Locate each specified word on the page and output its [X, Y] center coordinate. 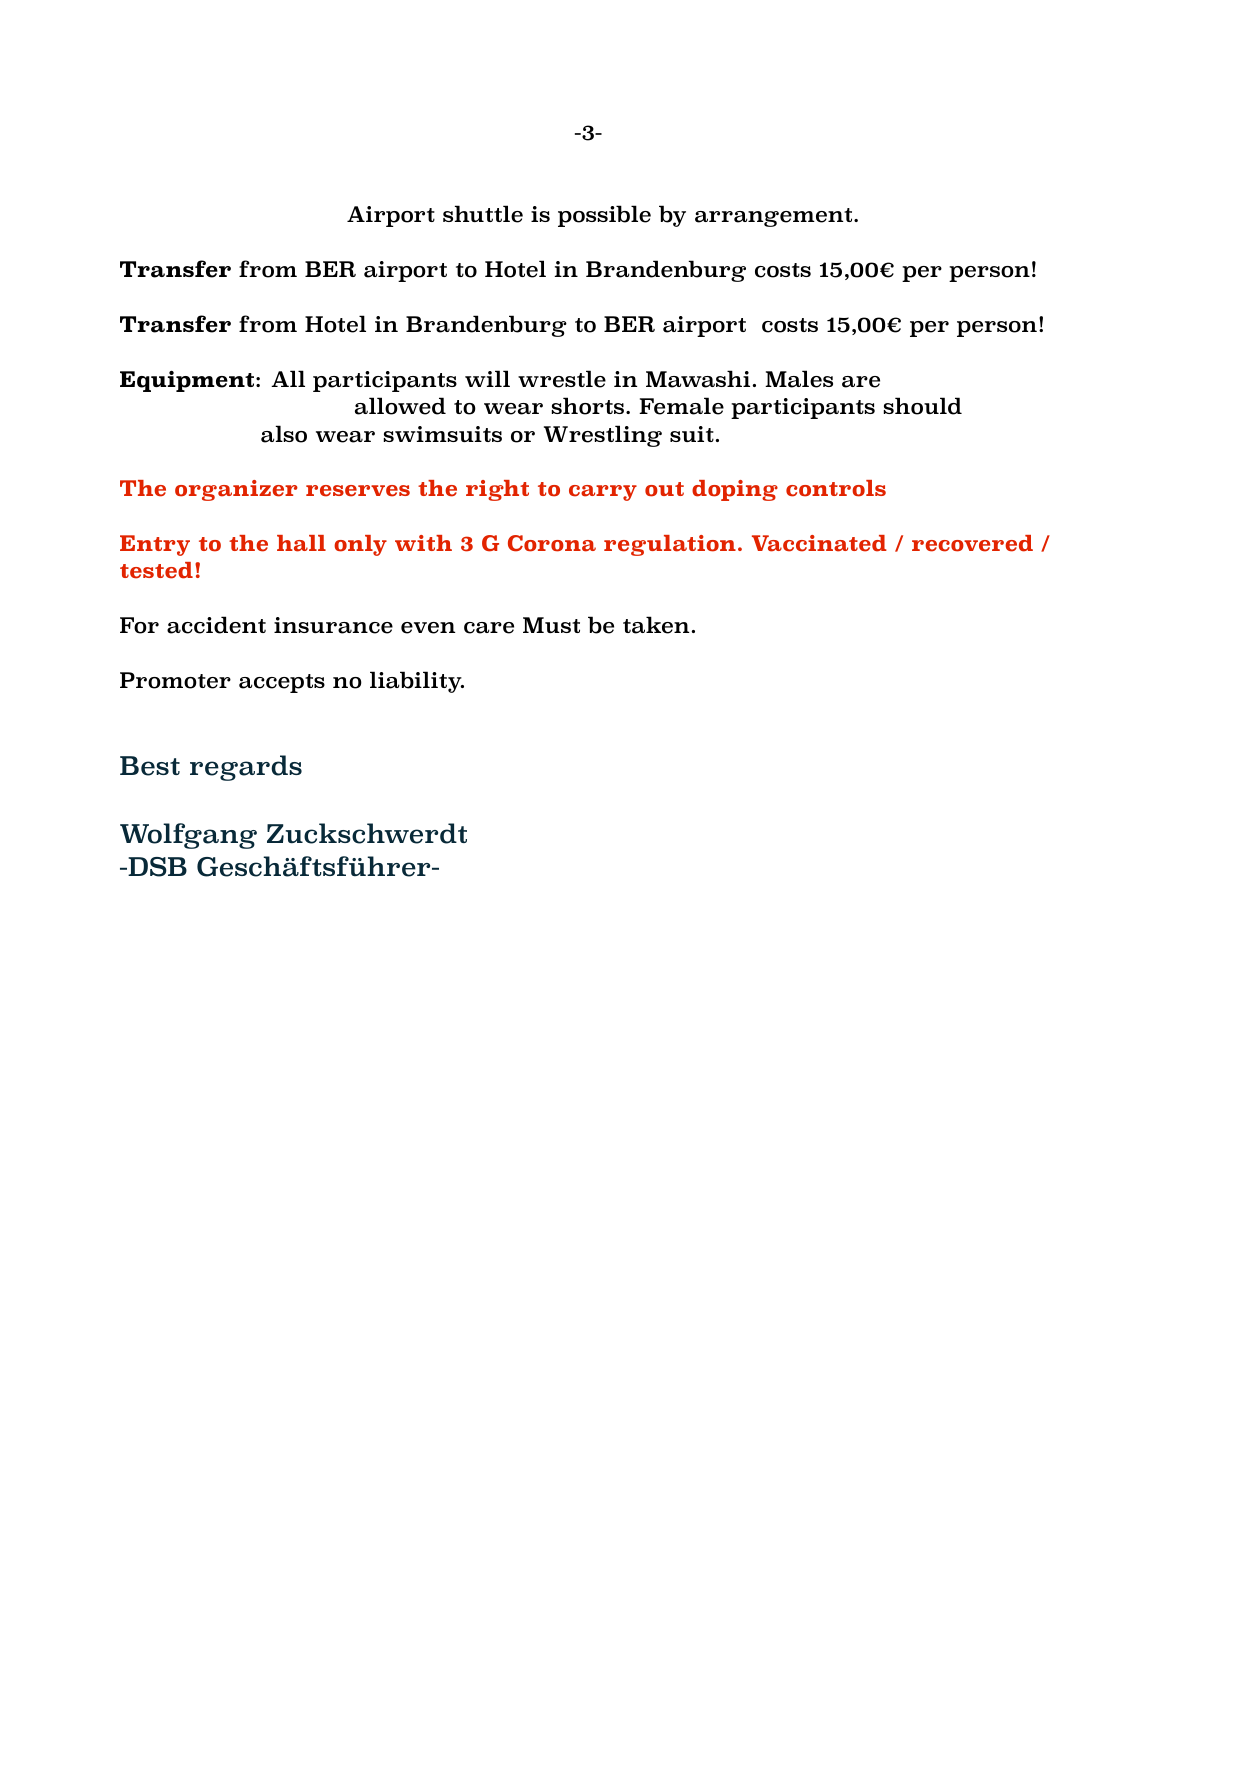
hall [301, 543]
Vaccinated [819, 543]
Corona [552, 543]
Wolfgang [188, 836]
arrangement [775, 217]
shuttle [483, 214]
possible [604, 216]
